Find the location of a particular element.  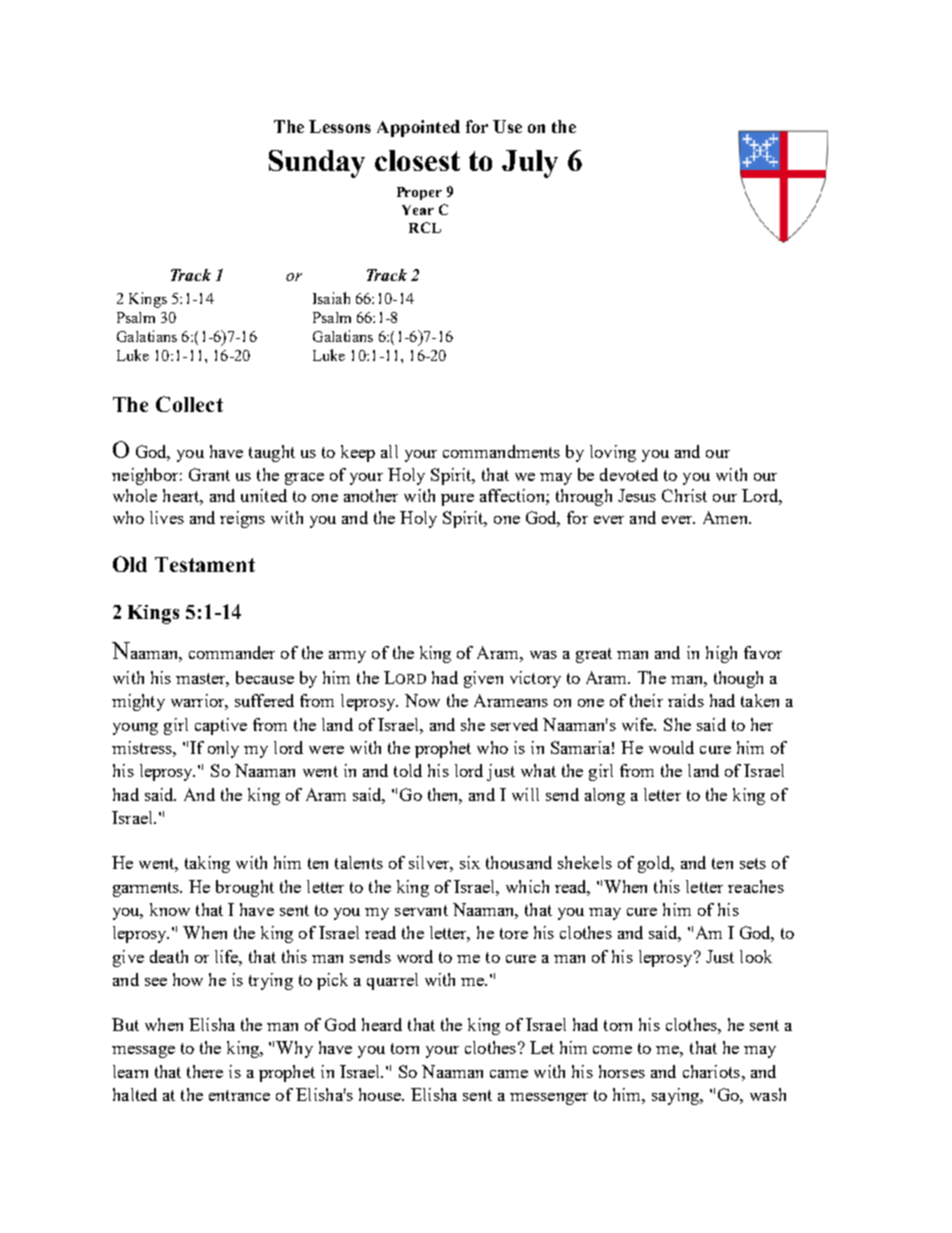

gold is located at coordinates (655, 864).
